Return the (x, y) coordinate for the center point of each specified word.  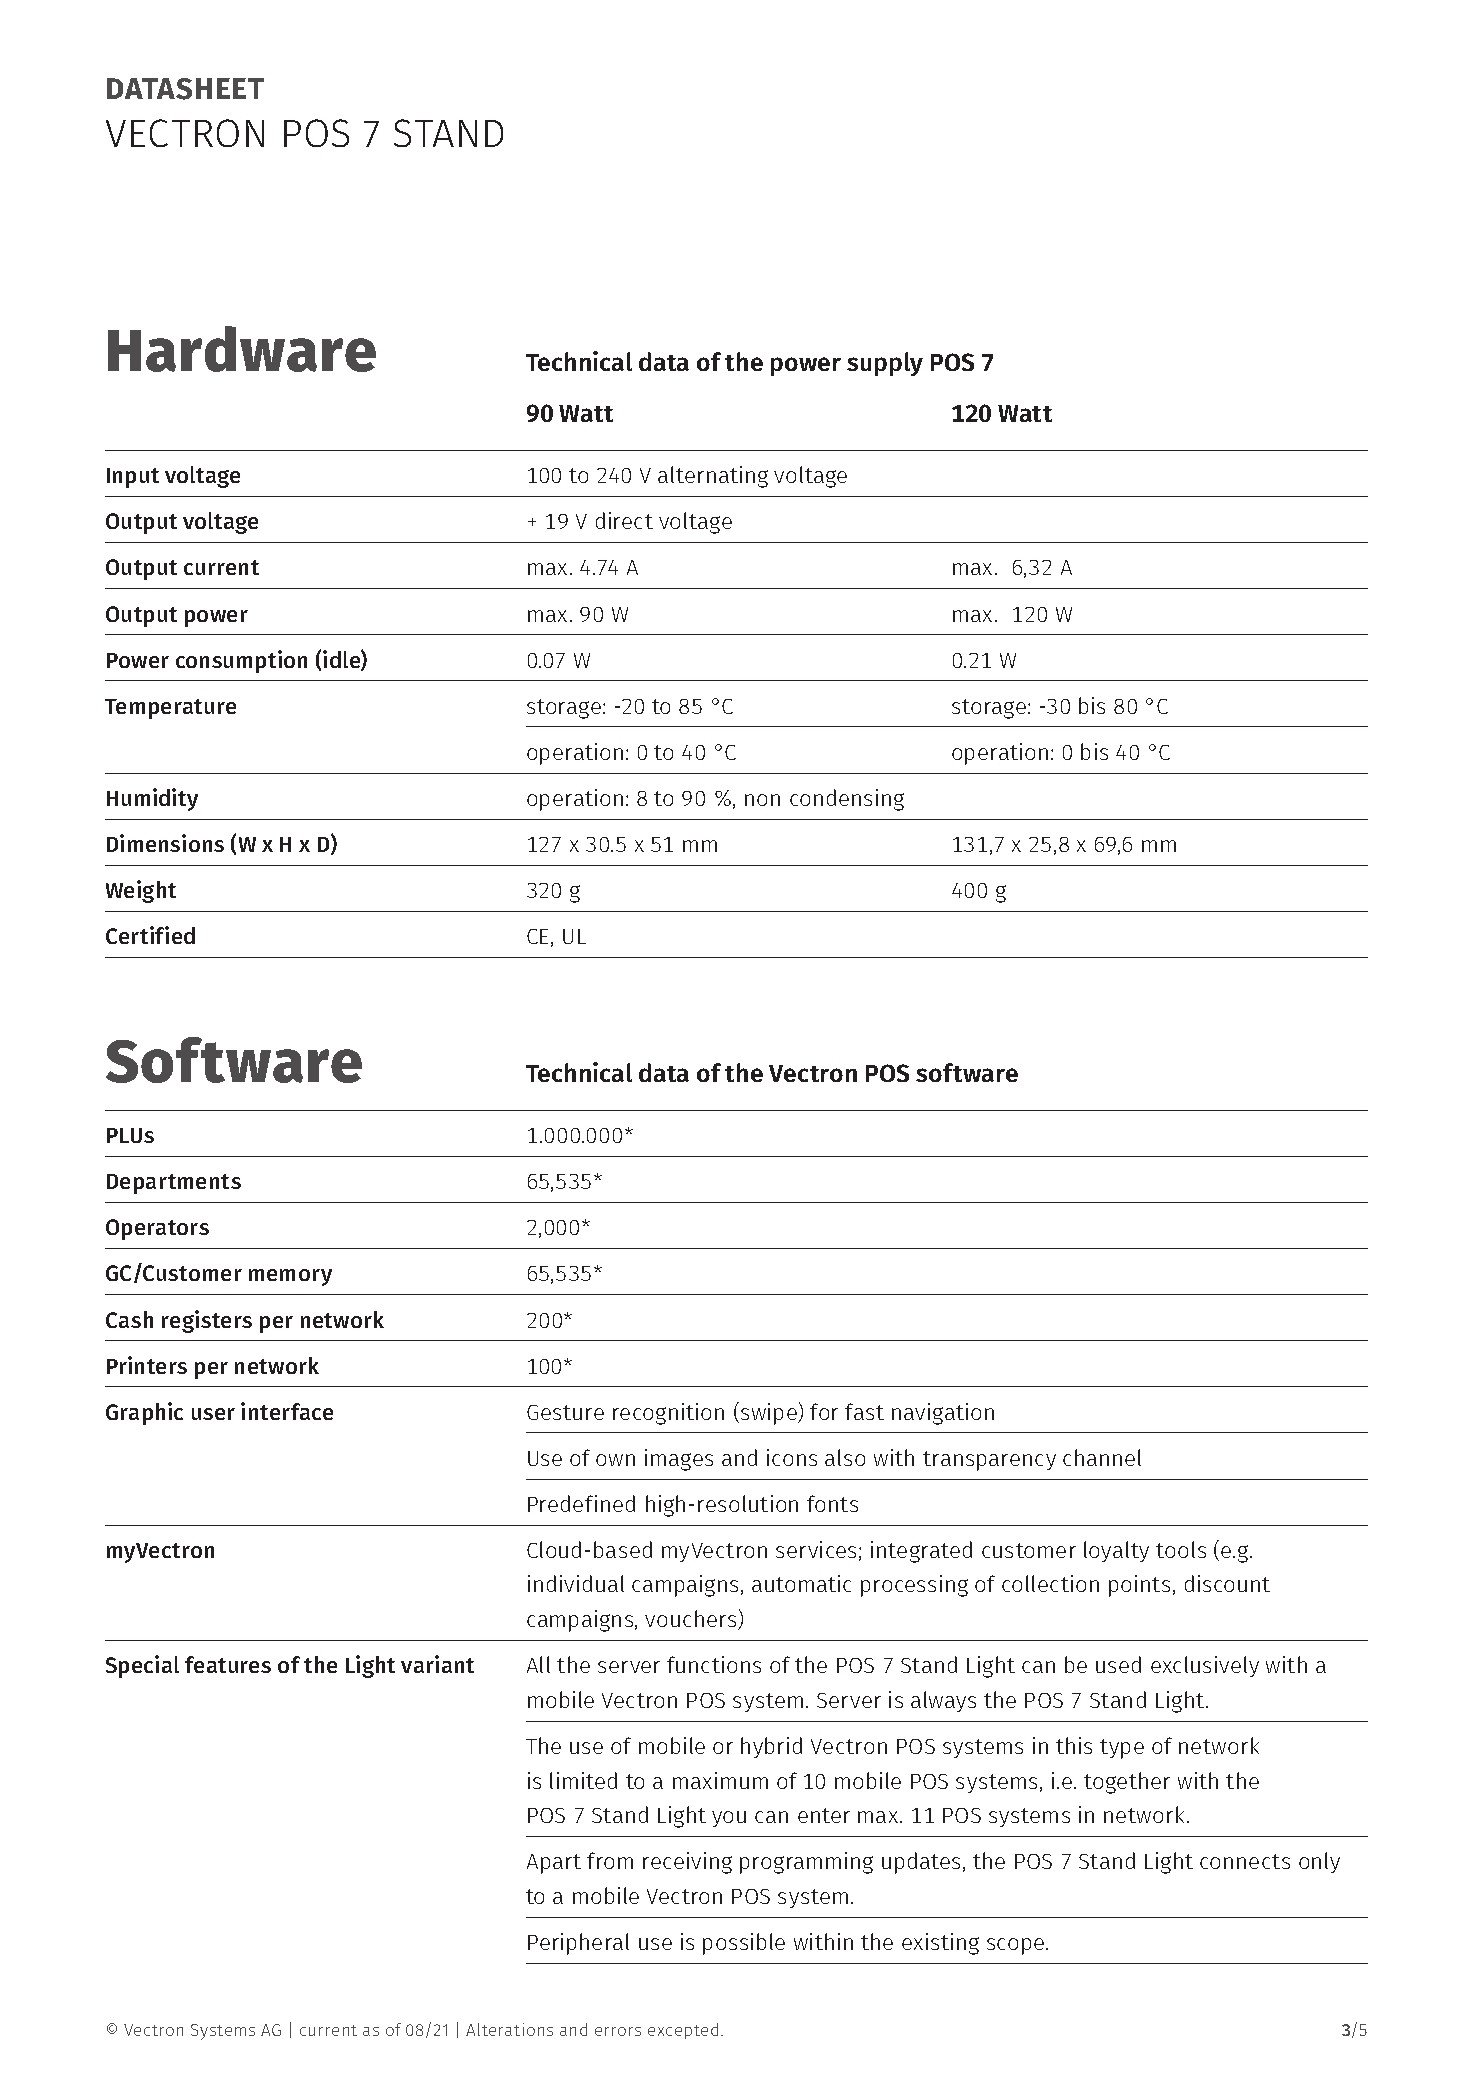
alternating (713, 477)
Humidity (152, 799)
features (228, 1664)
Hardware (242, 349)
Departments (174, 1184)
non (762, 800)
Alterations (509, 2029)
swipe (768, 1413)
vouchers (692, 1620)
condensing (847, 800)
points (1139, 1586)
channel (1102, 1457)
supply (885, 364)
